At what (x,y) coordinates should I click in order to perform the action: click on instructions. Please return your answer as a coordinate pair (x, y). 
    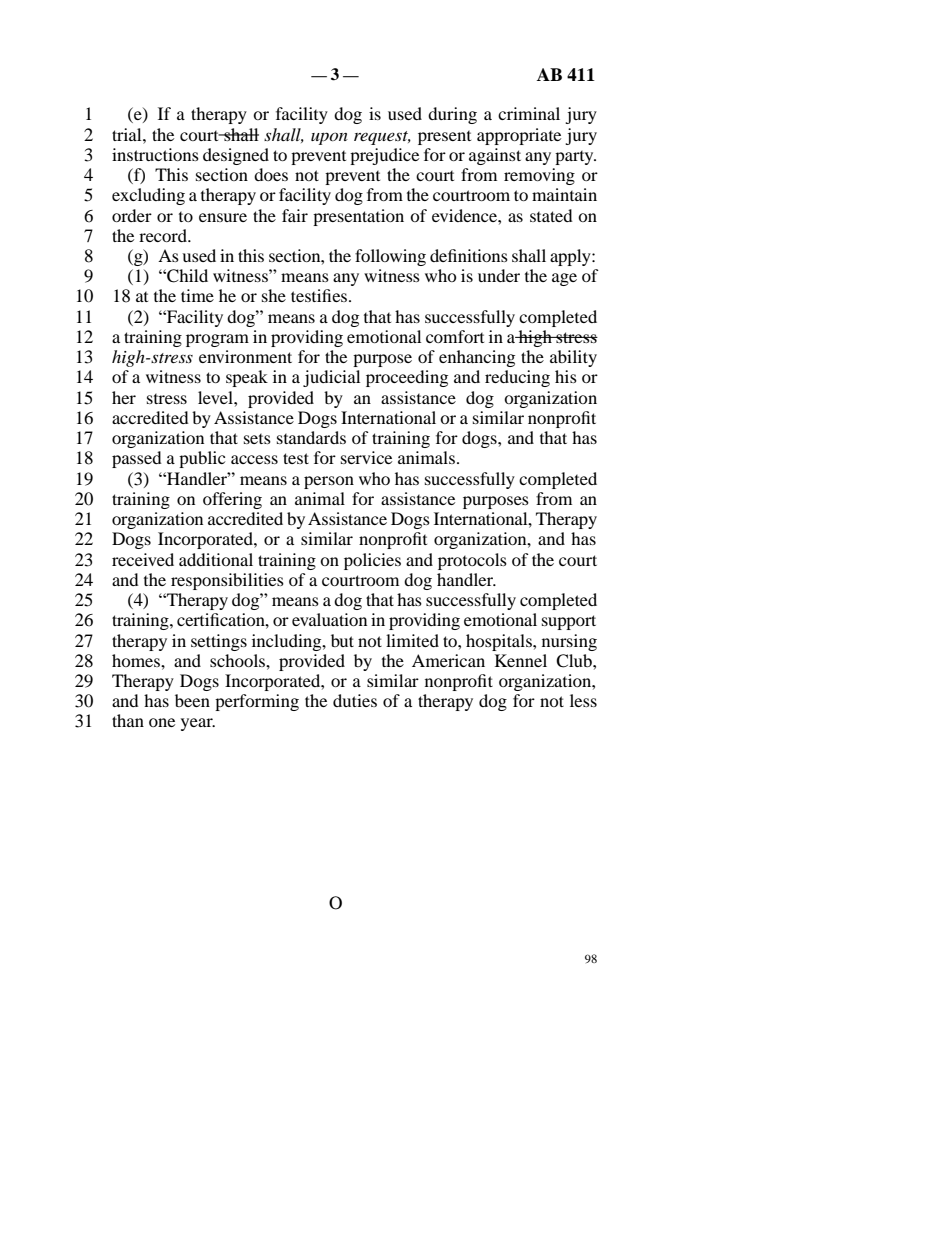
    Looking at the image, I should click on (155, 154).
